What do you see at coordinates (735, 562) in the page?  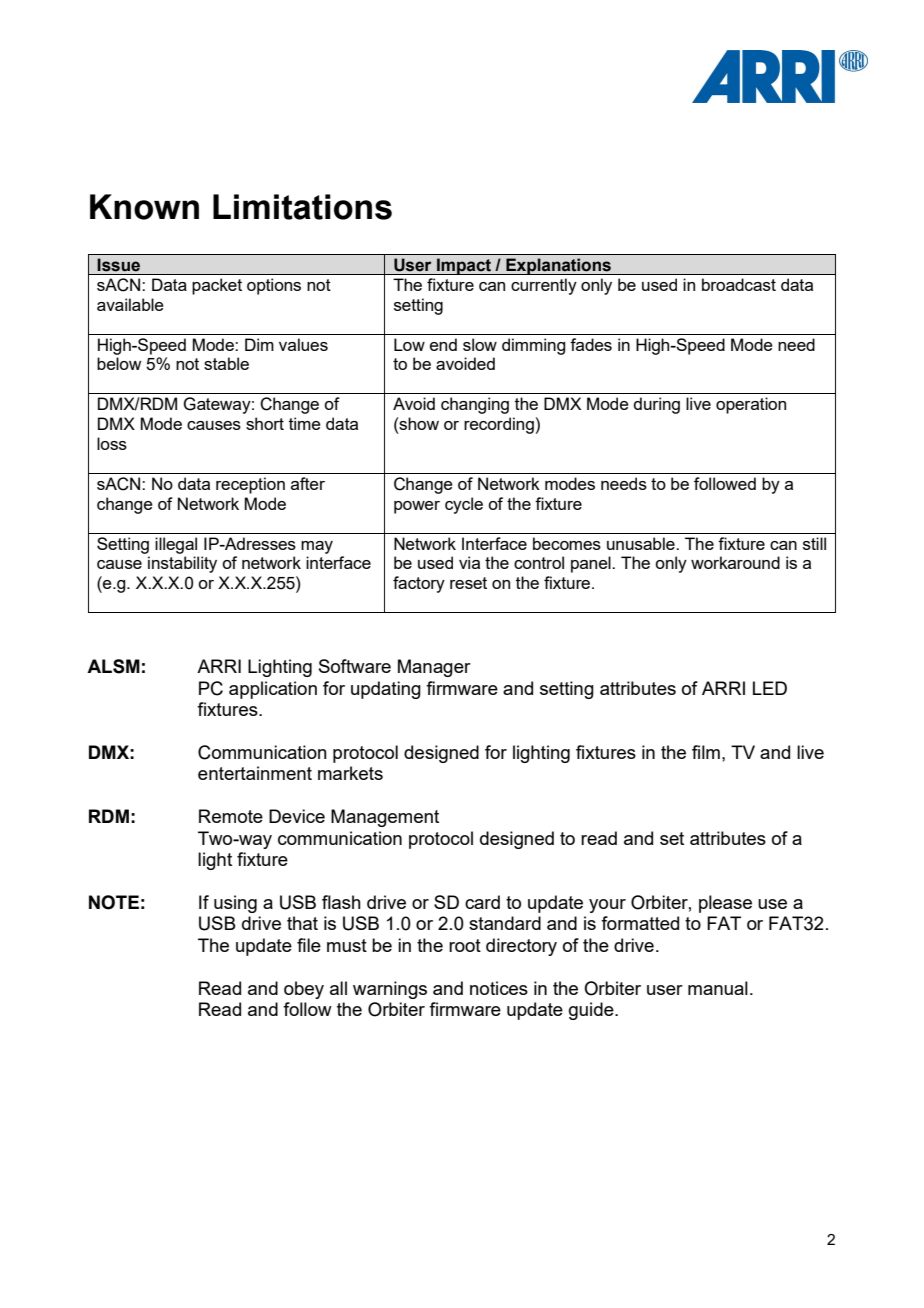 I see `workaround` at bounding box center [735, 562].
